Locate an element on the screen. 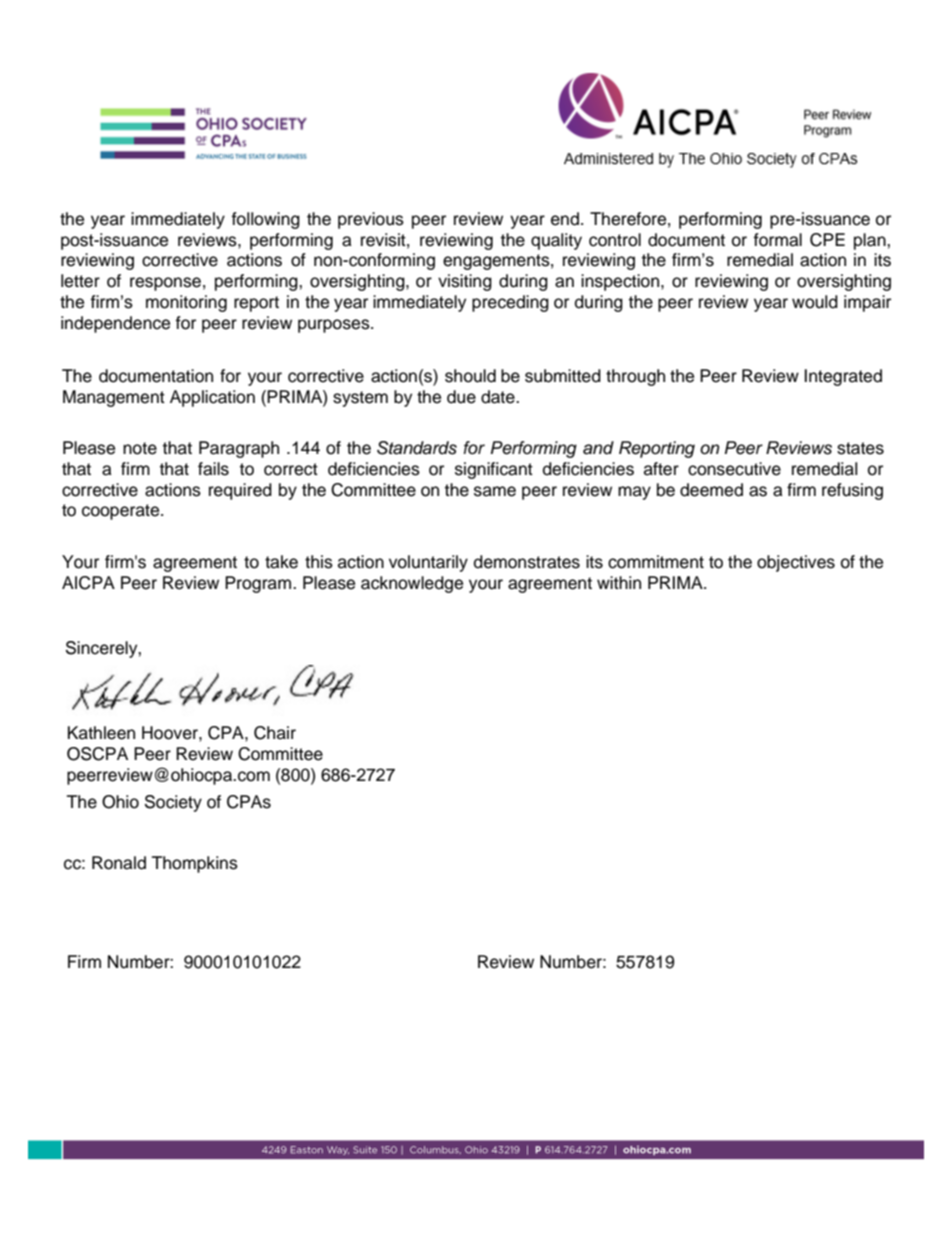  following is located at coordinates (265, 220).
